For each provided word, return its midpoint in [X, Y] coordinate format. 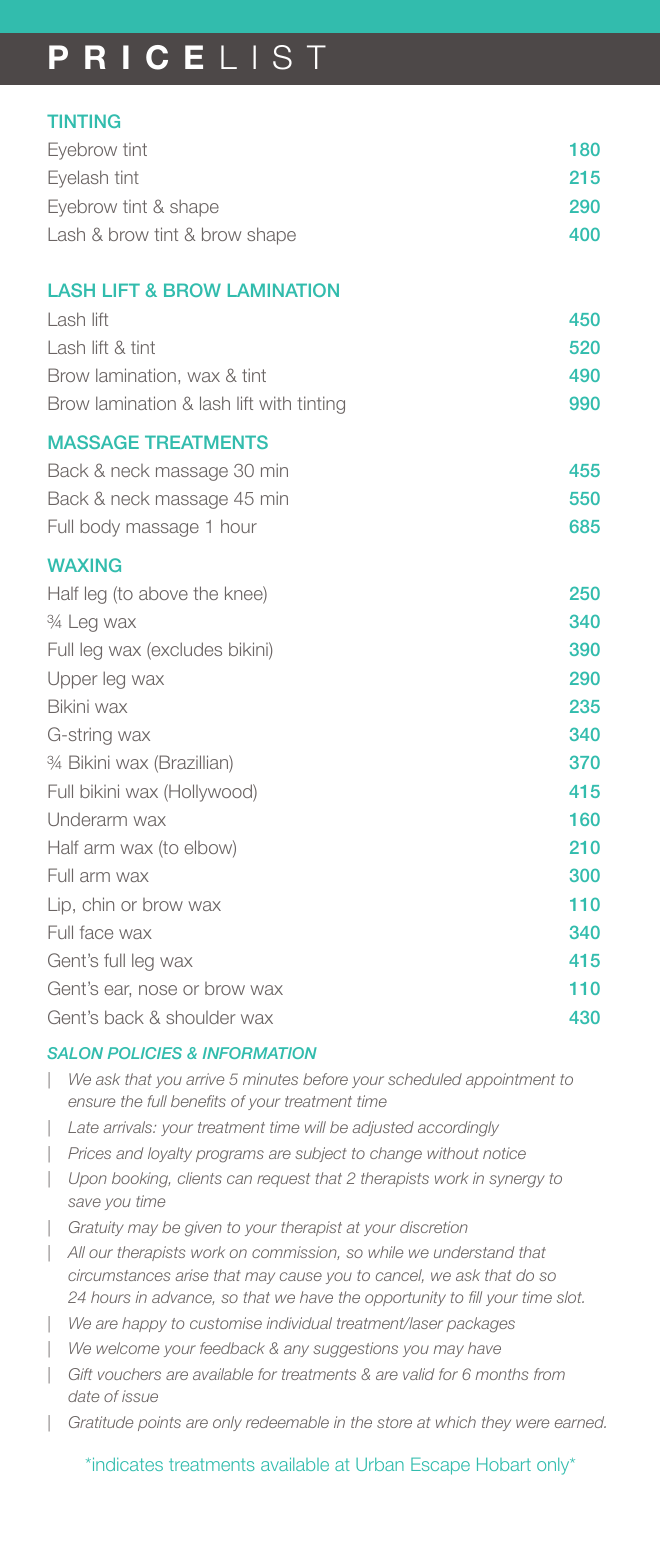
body [100, 528]
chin [98, 904]
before [325, 1079]
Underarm [87, 819]
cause [301, 1276]
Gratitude [101, 1422]
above [163, 593]
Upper [73, 680]
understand [474, 1252]
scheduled [425, 1079]
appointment [510, 1080]
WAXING [84, 565]
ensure [91, 1102]
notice [504, 1153]
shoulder [201, 1017]
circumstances [119, 1275]
